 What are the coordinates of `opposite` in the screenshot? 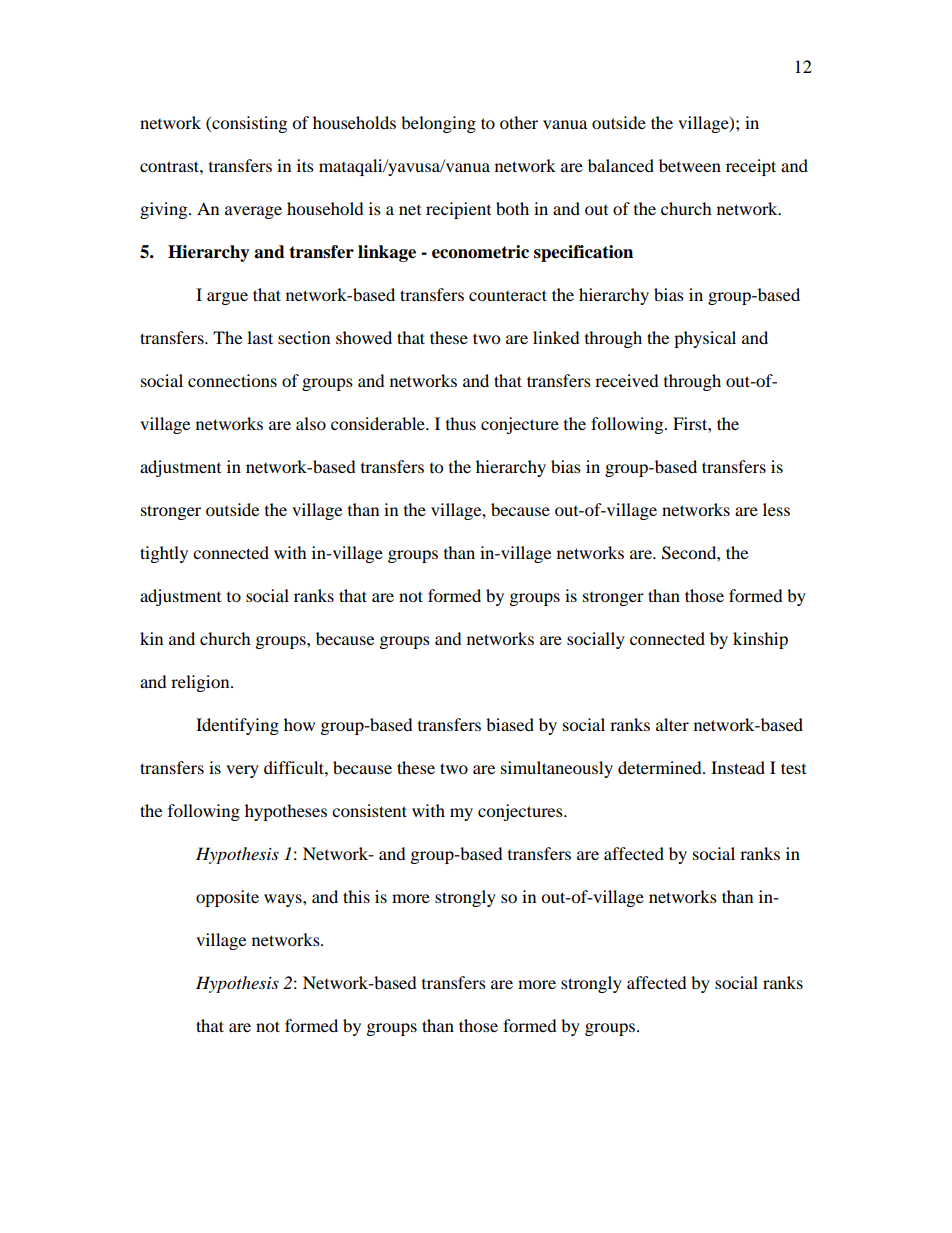 It's located at (227, 898).
